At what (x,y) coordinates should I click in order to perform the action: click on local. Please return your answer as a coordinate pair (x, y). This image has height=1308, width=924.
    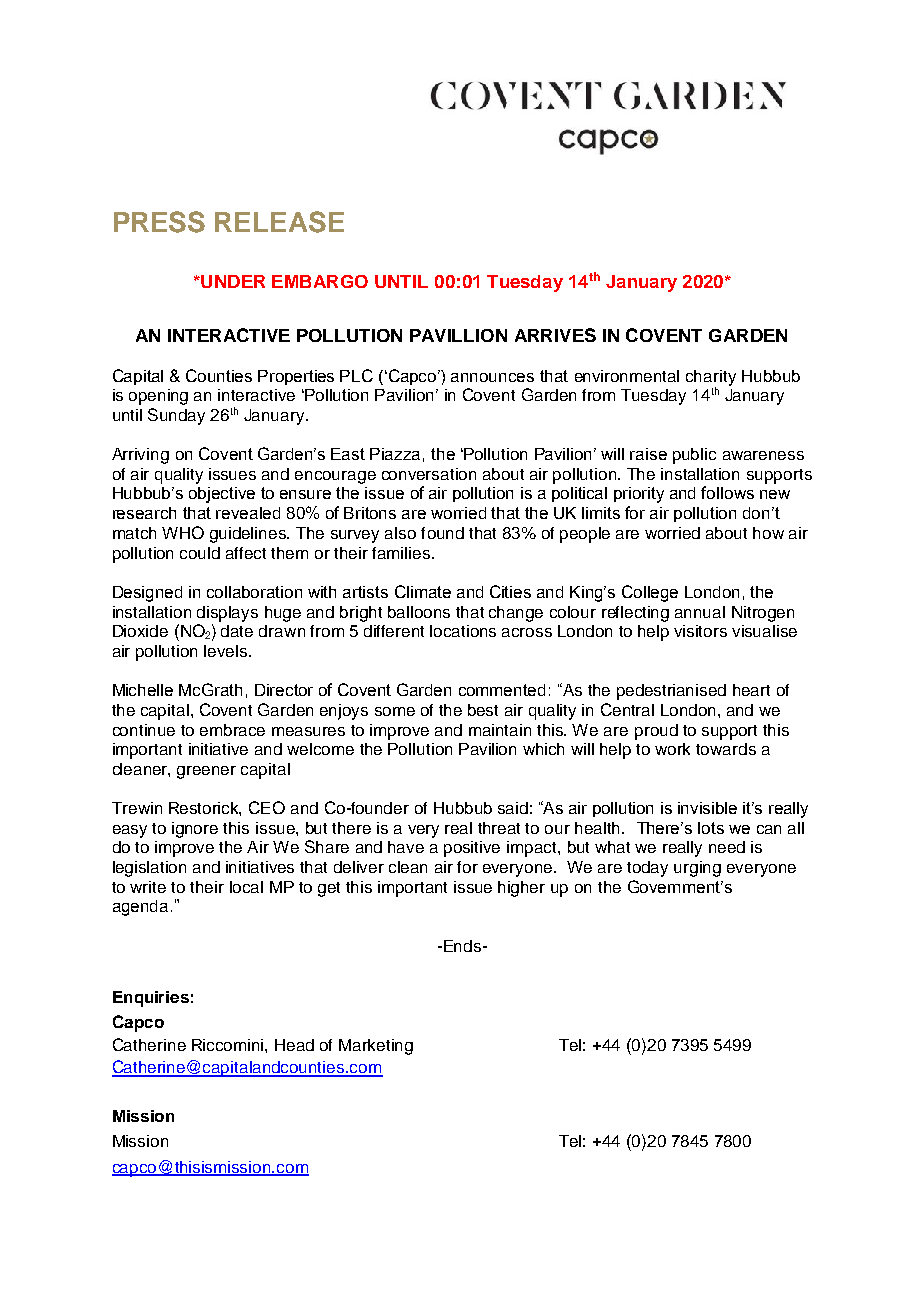
    Looking at the image, I should click on (246, 887).
